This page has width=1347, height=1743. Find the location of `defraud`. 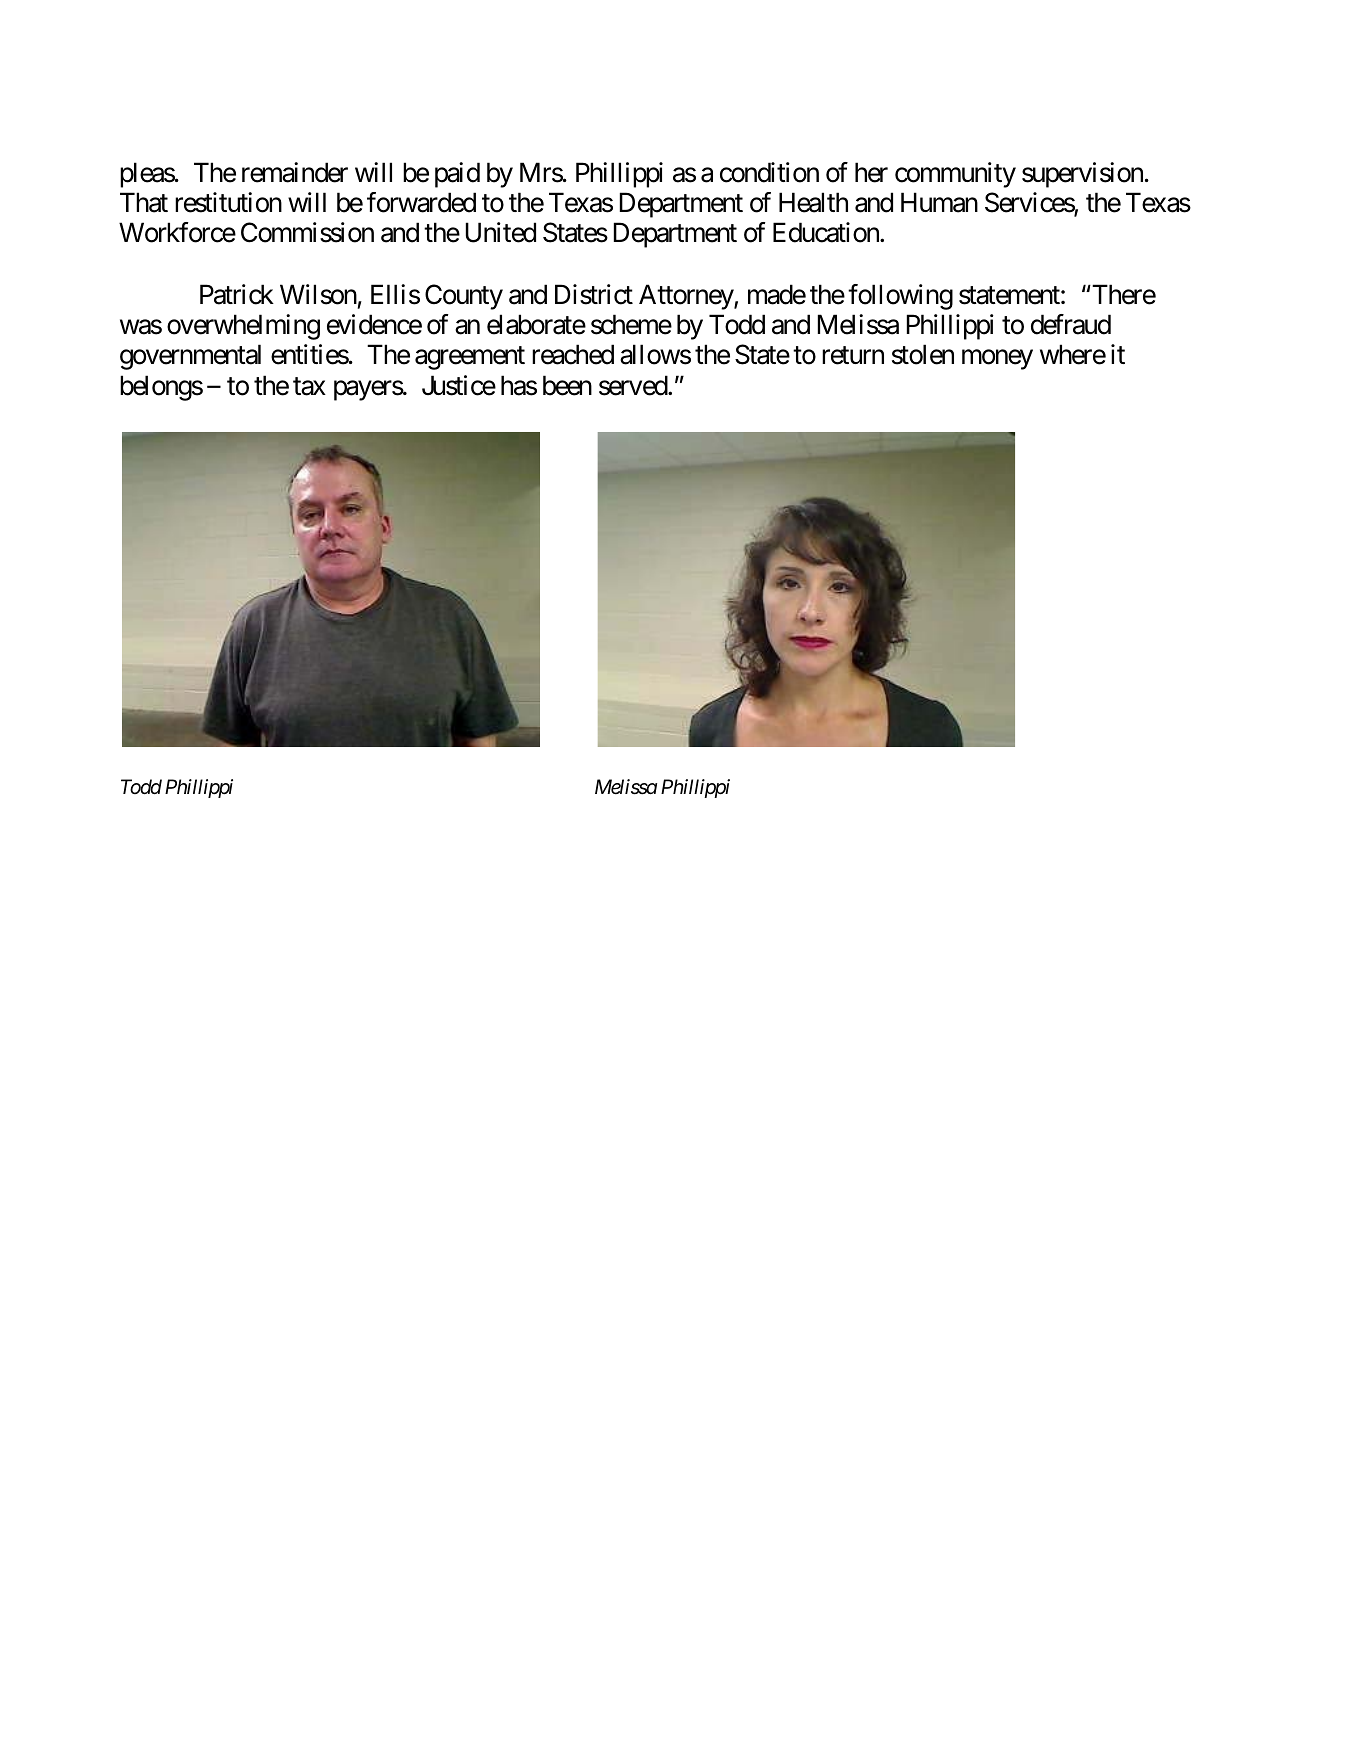

defraud is located at coordinates (1071, 324).
